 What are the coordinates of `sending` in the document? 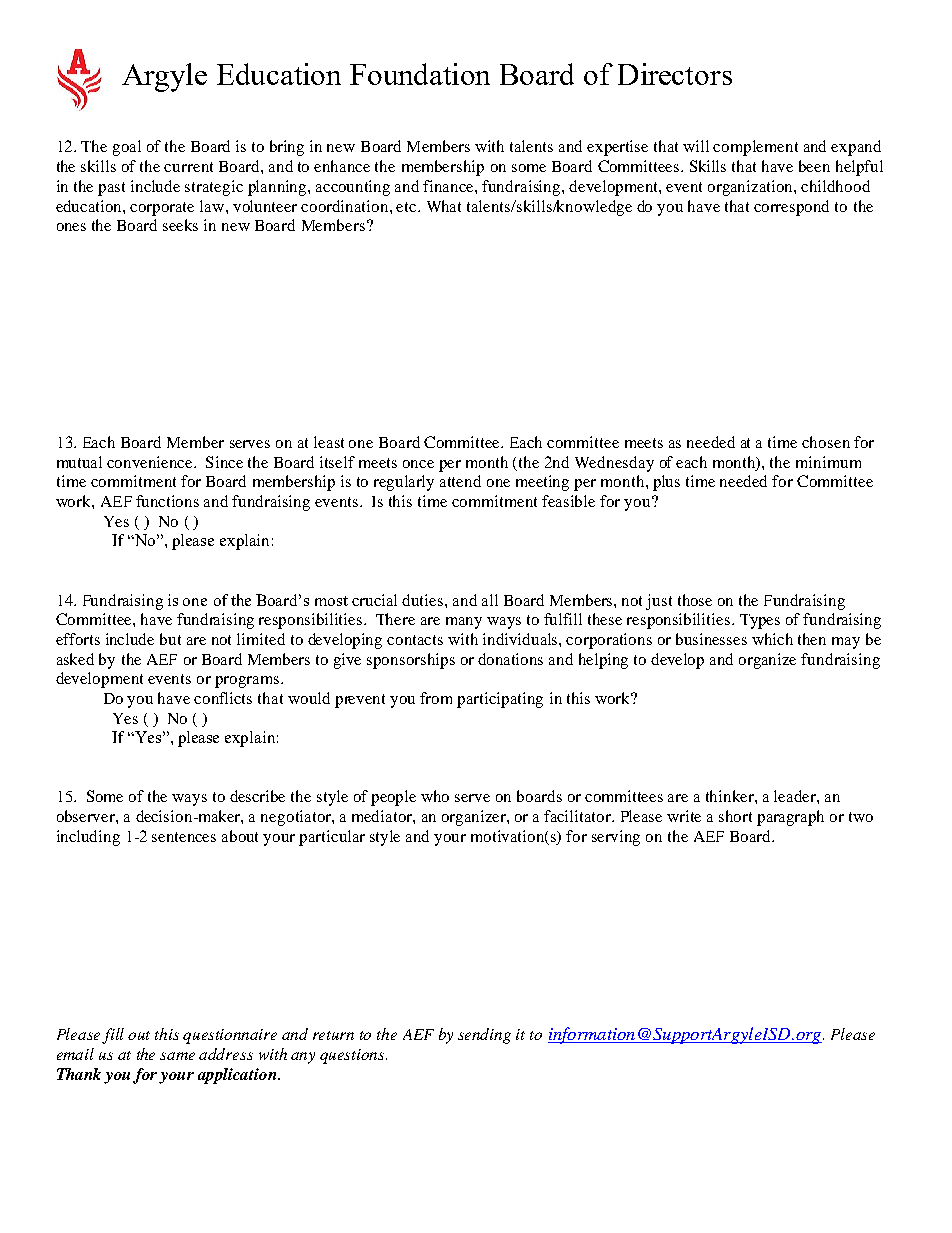 It's located at (484, 1036).
